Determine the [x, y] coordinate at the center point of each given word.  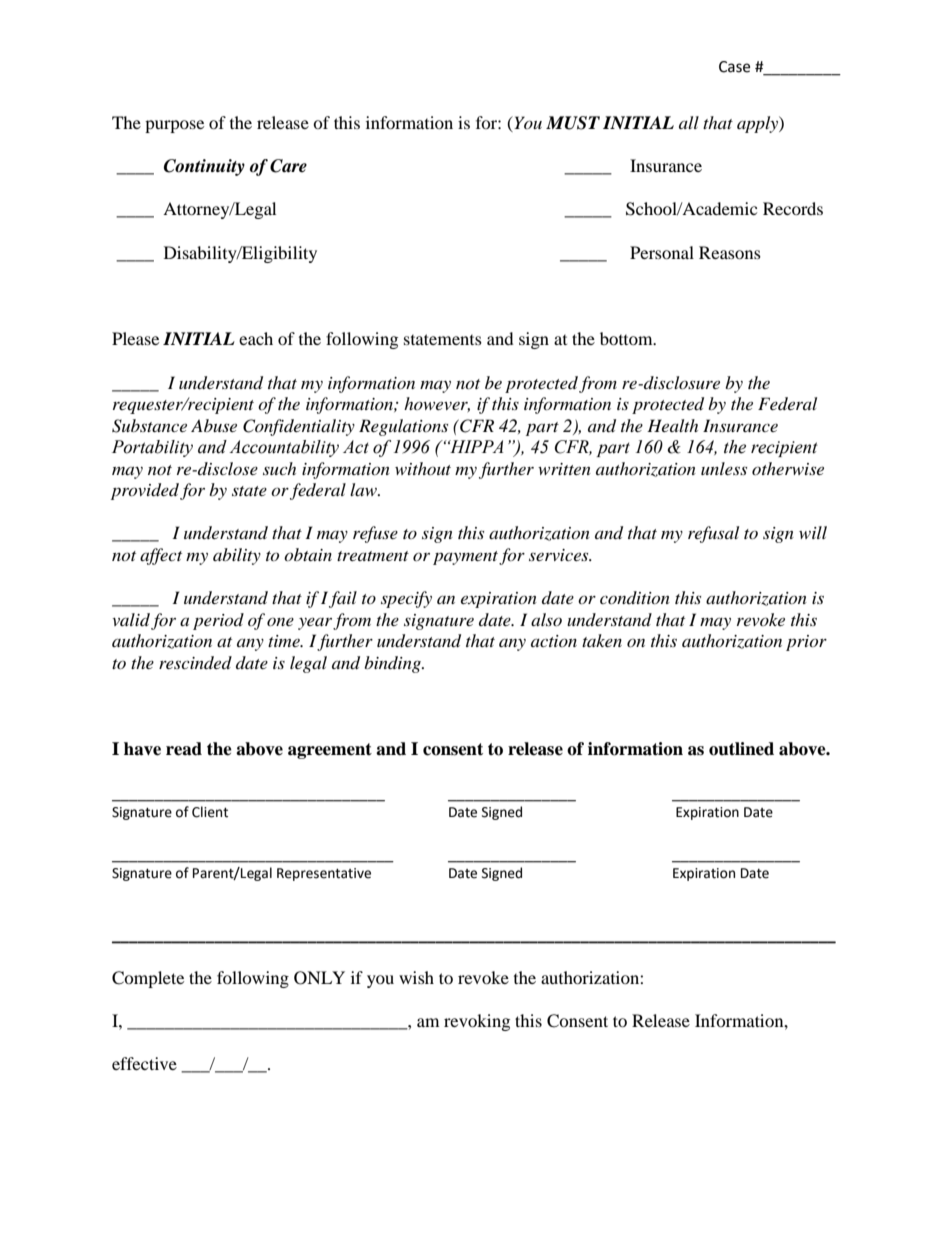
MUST [573, 123]
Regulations [403, 427]
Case [734, 67]
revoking [477, 1022]
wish [416, 977]
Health [672, 425]
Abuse [214, 425]
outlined [741, 749]
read [184, 749]
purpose [174, 126]
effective [144, 1063]
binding [393, 664]
